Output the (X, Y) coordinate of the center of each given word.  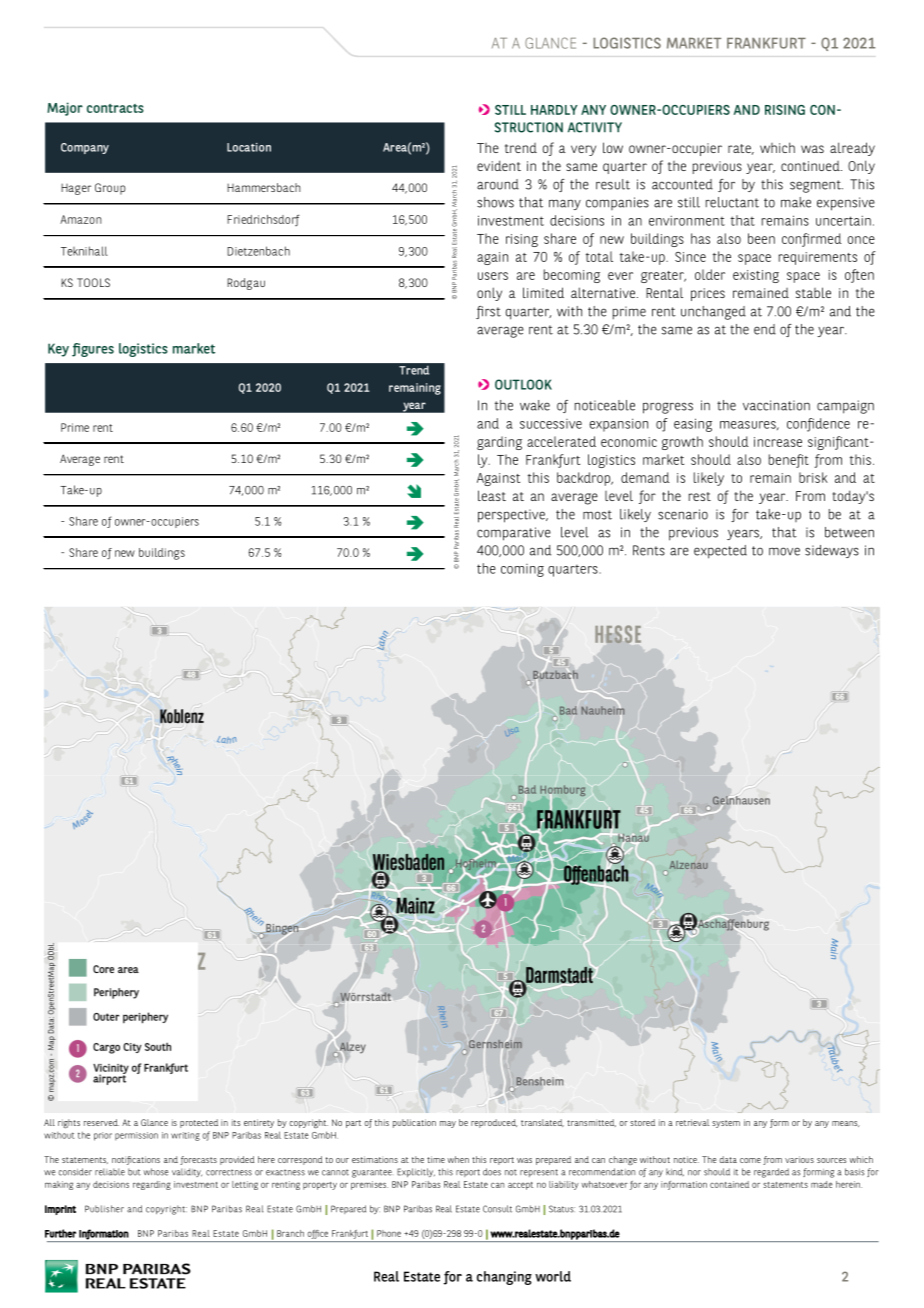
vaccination (776, 405)
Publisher (104, 1209)
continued (811, 166)
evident (499, 165)
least (492, 495)
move (784, 551)
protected (199, 1123)
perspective (512, 516)
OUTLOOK (523, 384)
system (726, 1124)
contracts (115, 108)
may (448, 1124)
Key (58, 350)
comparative (514, 534)
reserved (101, 1122)
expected (720, 552)
